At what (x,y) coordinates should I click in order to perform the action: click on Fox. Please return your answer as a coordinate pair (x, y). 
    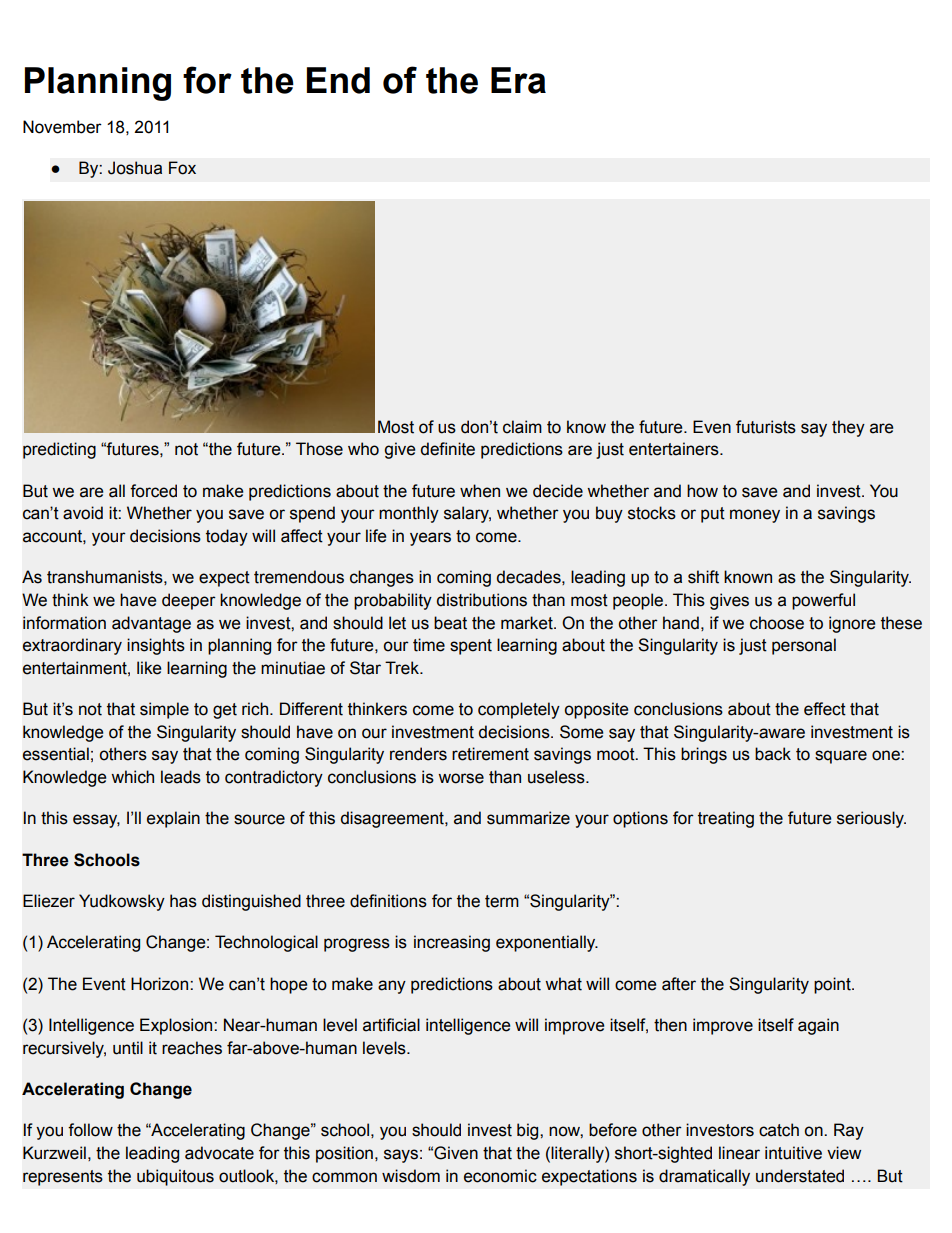
    Looking at the image, I should click on (182, 168).
